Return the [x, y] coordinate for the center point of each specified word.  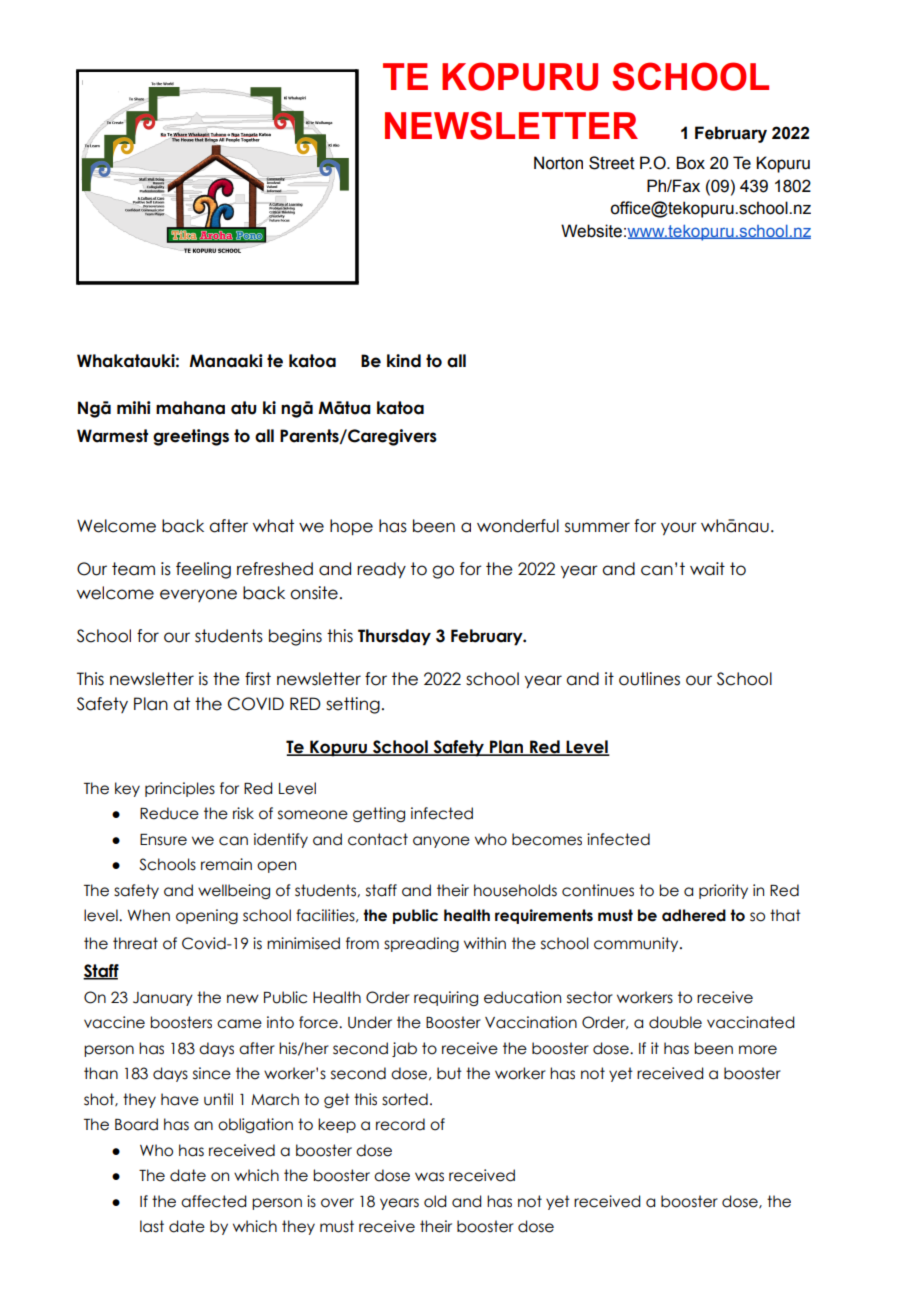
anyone [441, 842]
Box [690, 163]
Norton [558, 163]
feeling [203, 570]
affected [213, 1201]
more [758, 1050]
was [429, 1177]
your [679, 529]
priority [723, 891]
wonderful [518, 526]
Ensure [163, 840]
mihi [134, 407]
